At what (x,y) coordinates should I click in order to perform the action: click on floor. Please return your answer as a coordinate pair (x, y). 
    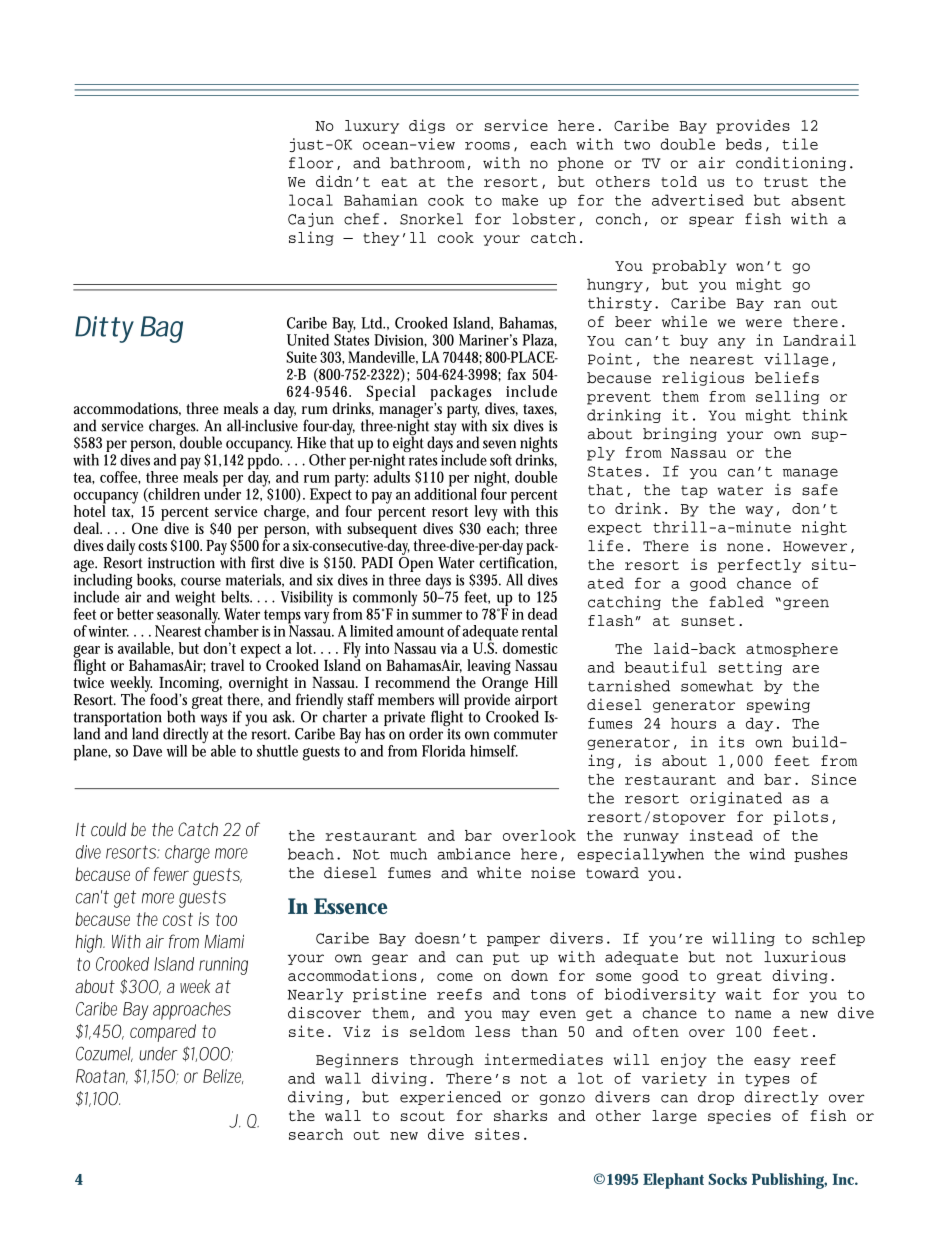
    Looking at the image, I should click on (311, 163).
